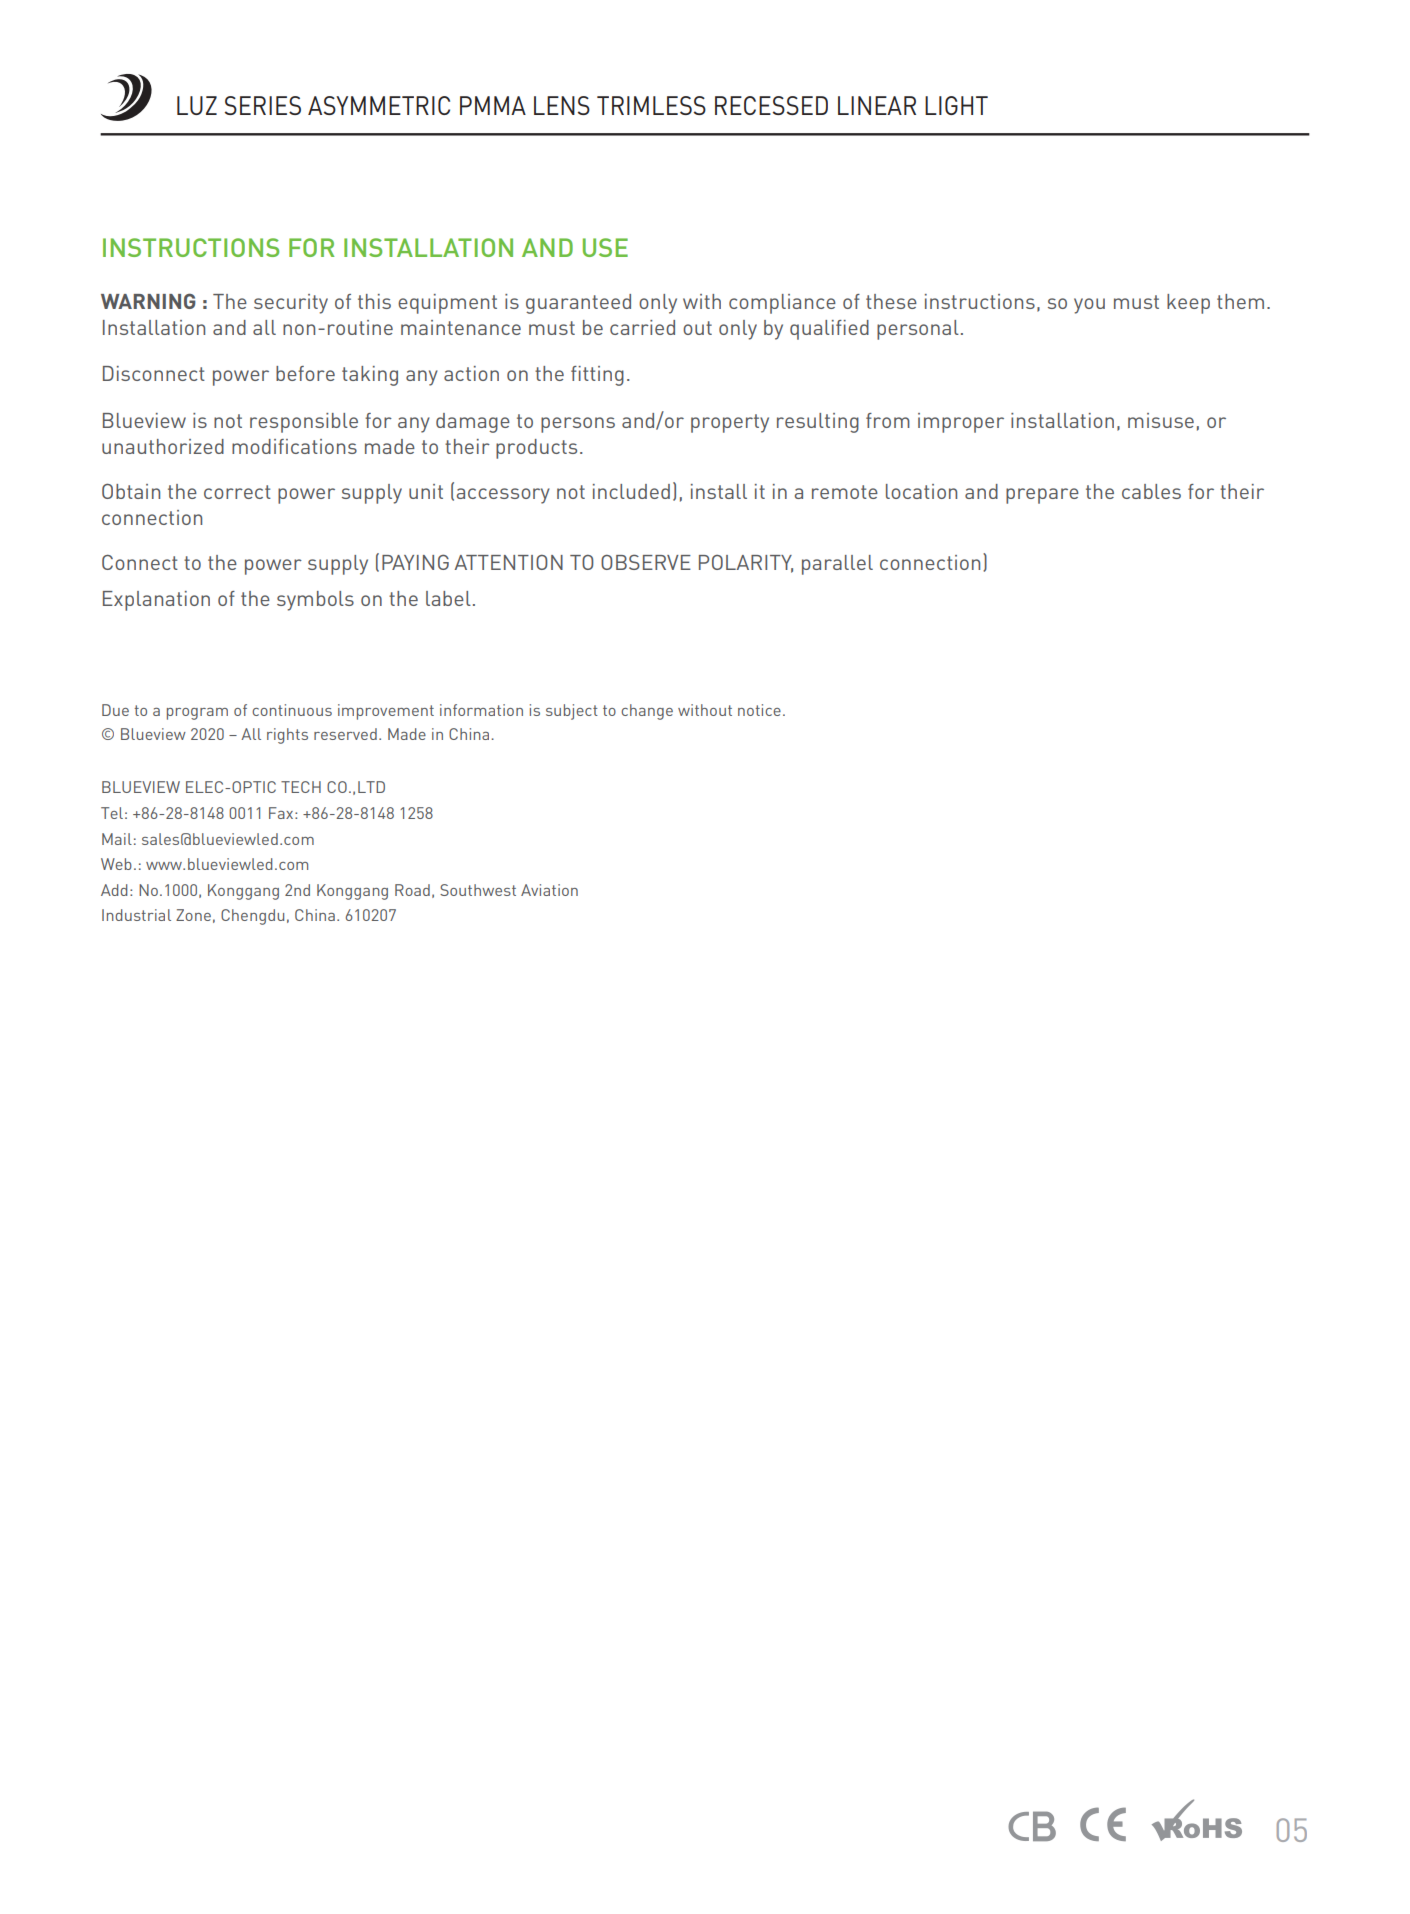 Image resolution: width=1410 pixels, height=1914 pixels. Describe the element at coordinates (305, 373) in the page. I see `before` at that location.
